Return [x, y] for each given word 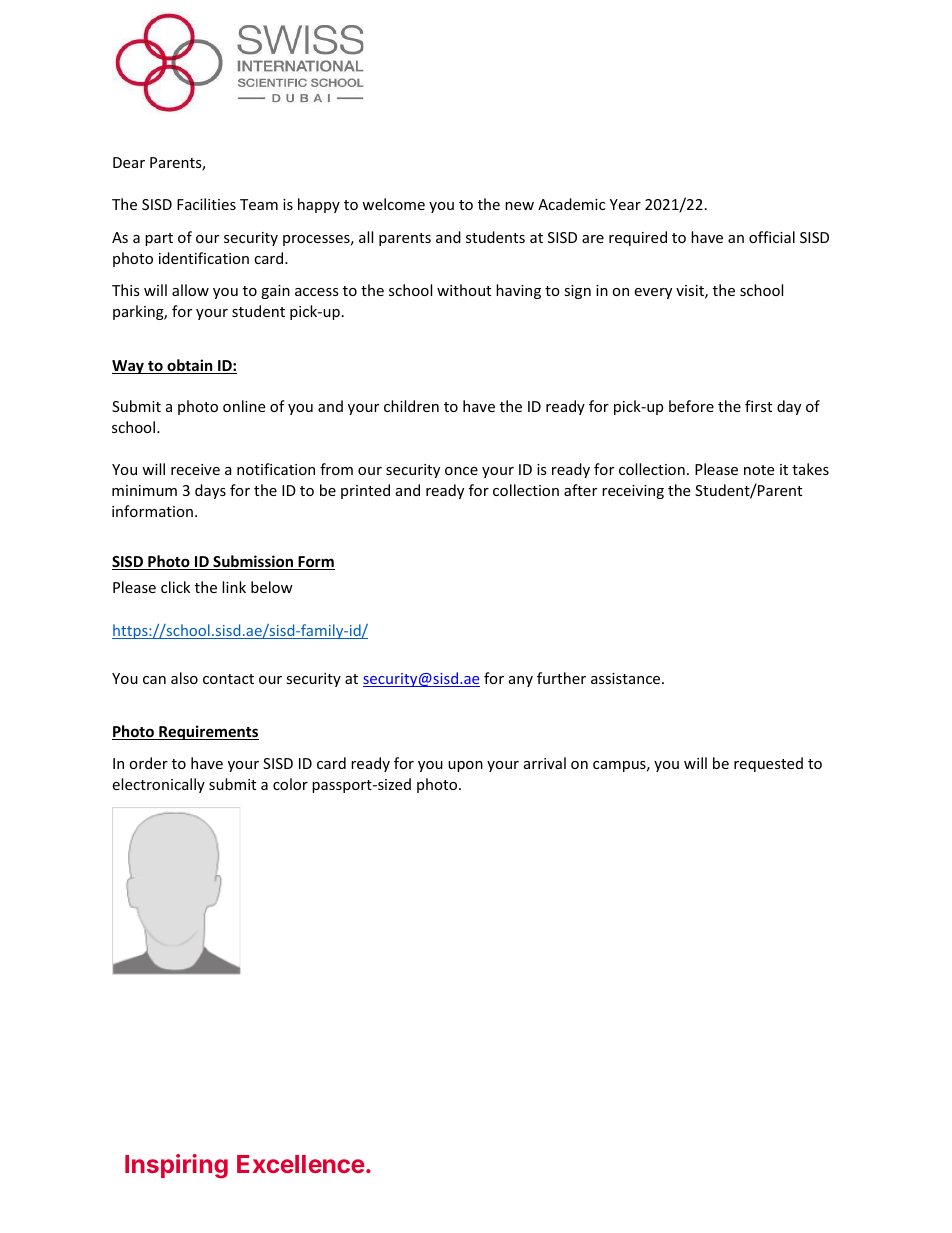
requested [768, 764]
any [521, 681]
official [772, 237]
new [519, 206]
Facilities [206, 204]
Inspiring [176, 1166]
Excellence [301, 1164]
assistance [627, 678]
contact [228, 679]
